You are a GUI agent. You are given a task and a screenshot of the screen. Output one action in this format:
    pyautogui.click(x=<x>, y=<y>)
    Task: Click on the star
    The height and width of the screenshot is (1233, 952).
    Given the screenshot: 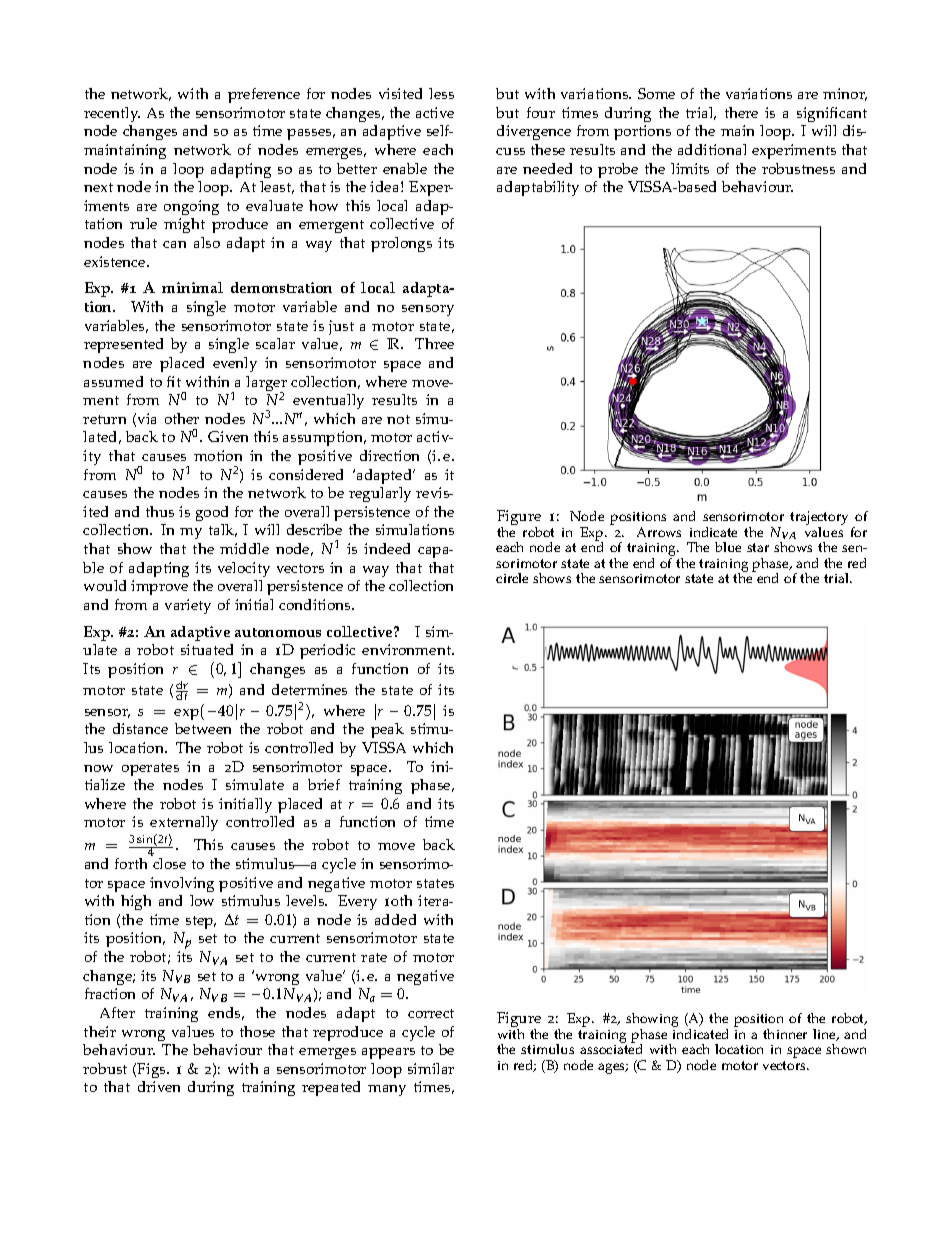 What is the action you would take?
    pyautogui.click(x=758, y=547)
